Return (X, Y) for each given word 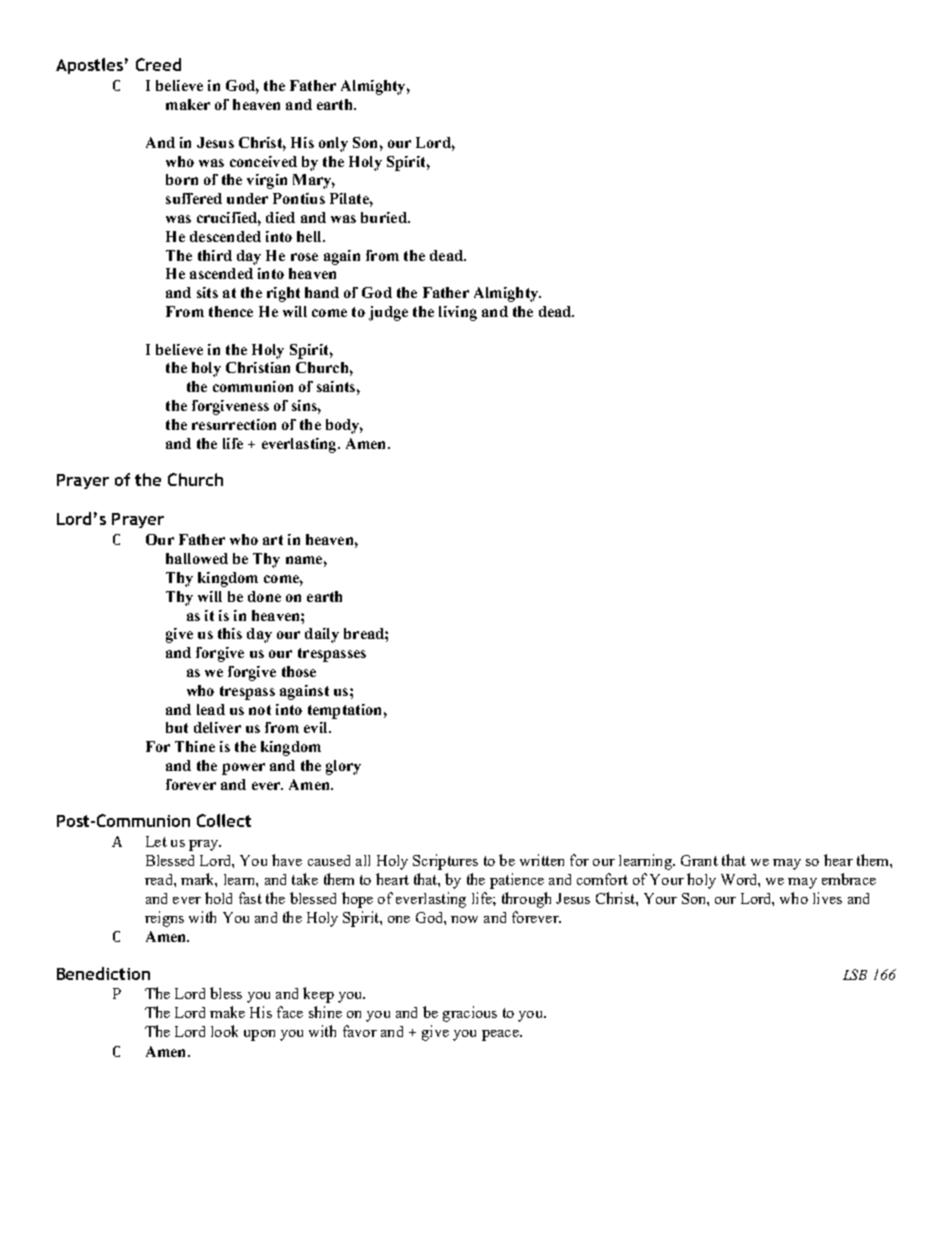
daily (322, 635)
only (333, 144)
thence (231, 311)
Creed (158, 64)
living (458, 313)
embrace (849, 879)
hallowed (197, 558)
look (224, 1031)
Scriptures (445, 862)
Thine (195, 746)
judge (388, 313)
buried (385, 217)
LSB (855, 974)
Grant (699, 860)
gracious (470, 1014)
